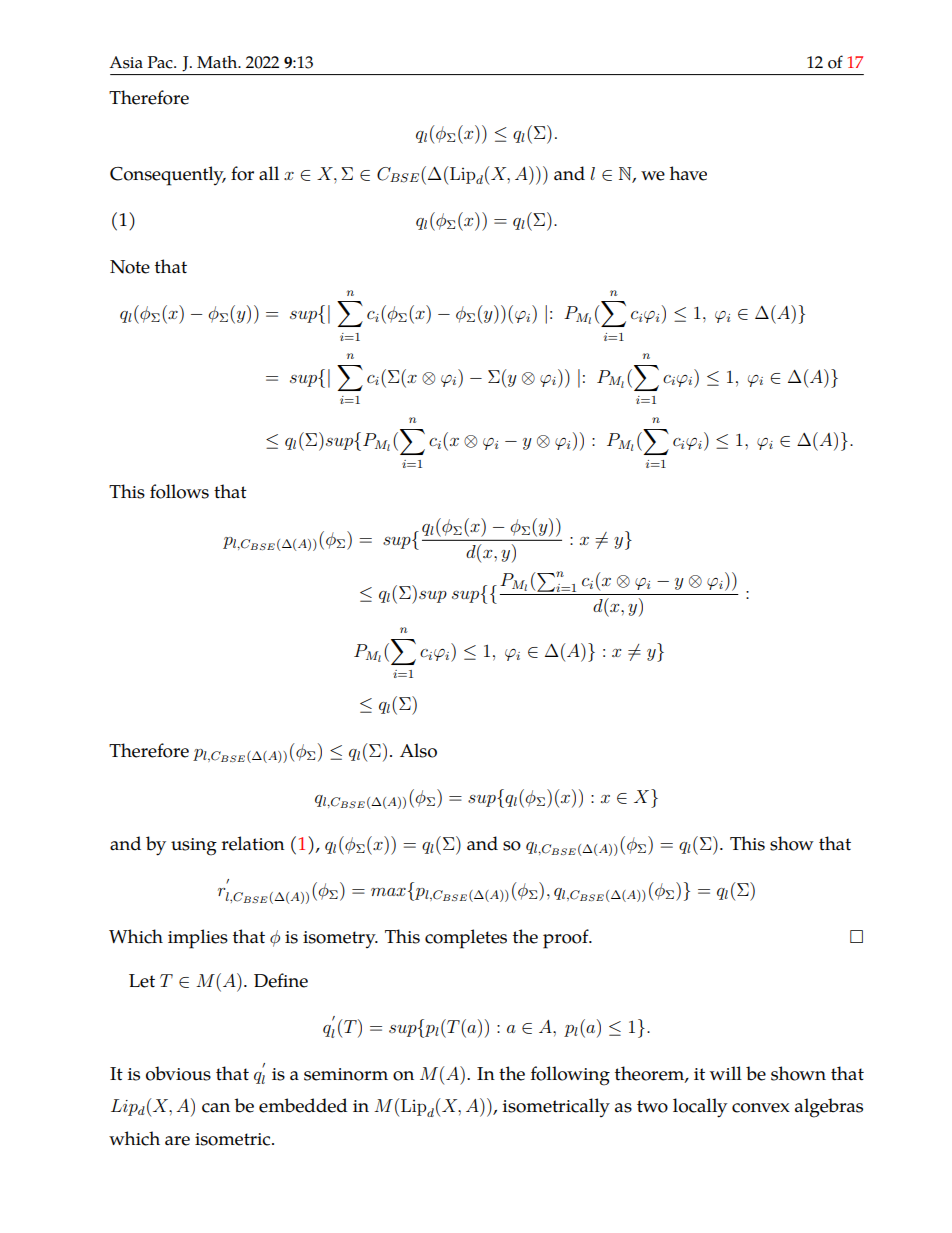 The image size is (952, 1233). What do you see at coordinates (161, 62) in the screenshot?
I see `Pac` at bounding box center [161, 62].
